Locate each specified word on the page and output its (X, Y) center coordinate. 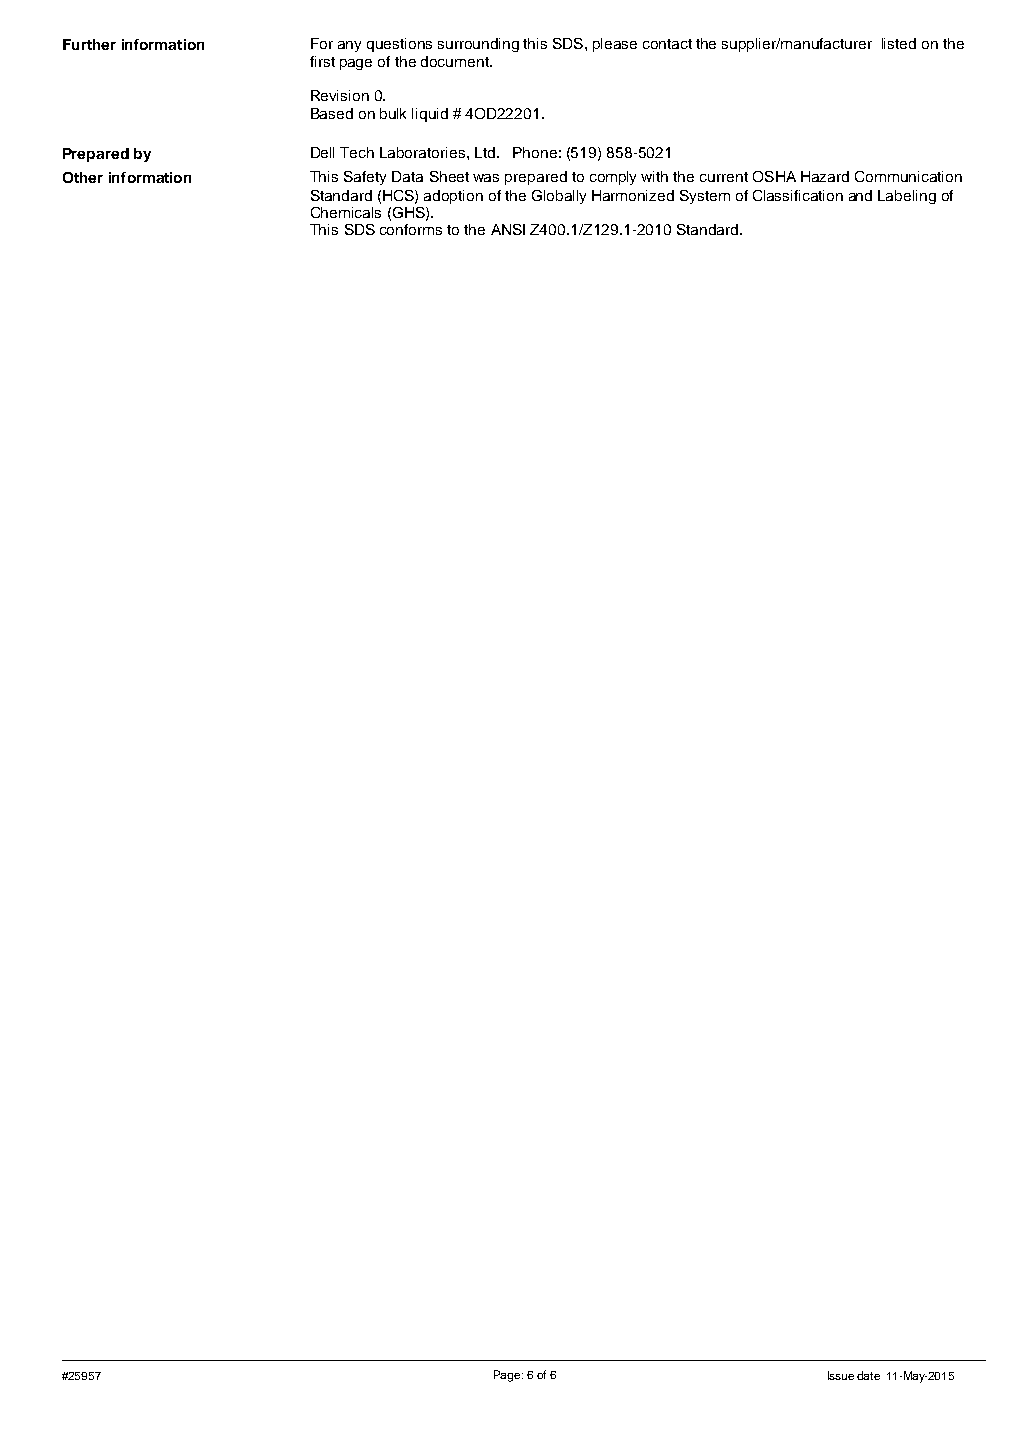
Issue (841, 1375)
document (456, 61)
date (868, 1375)
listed (899, 43)
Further (89, 44)
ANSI (508, 229)
